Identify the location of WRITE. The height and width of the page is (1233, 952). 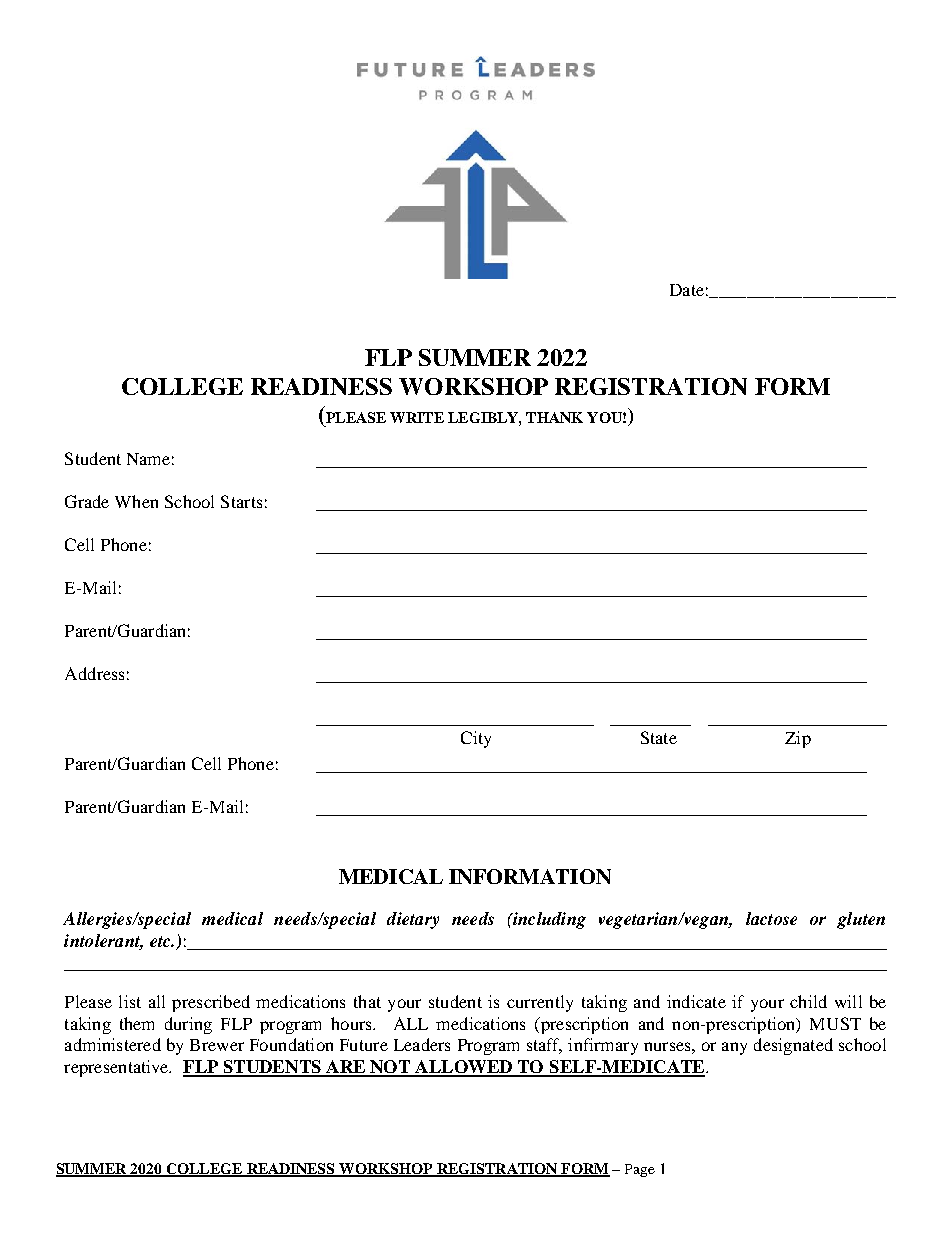
(417, 417).
